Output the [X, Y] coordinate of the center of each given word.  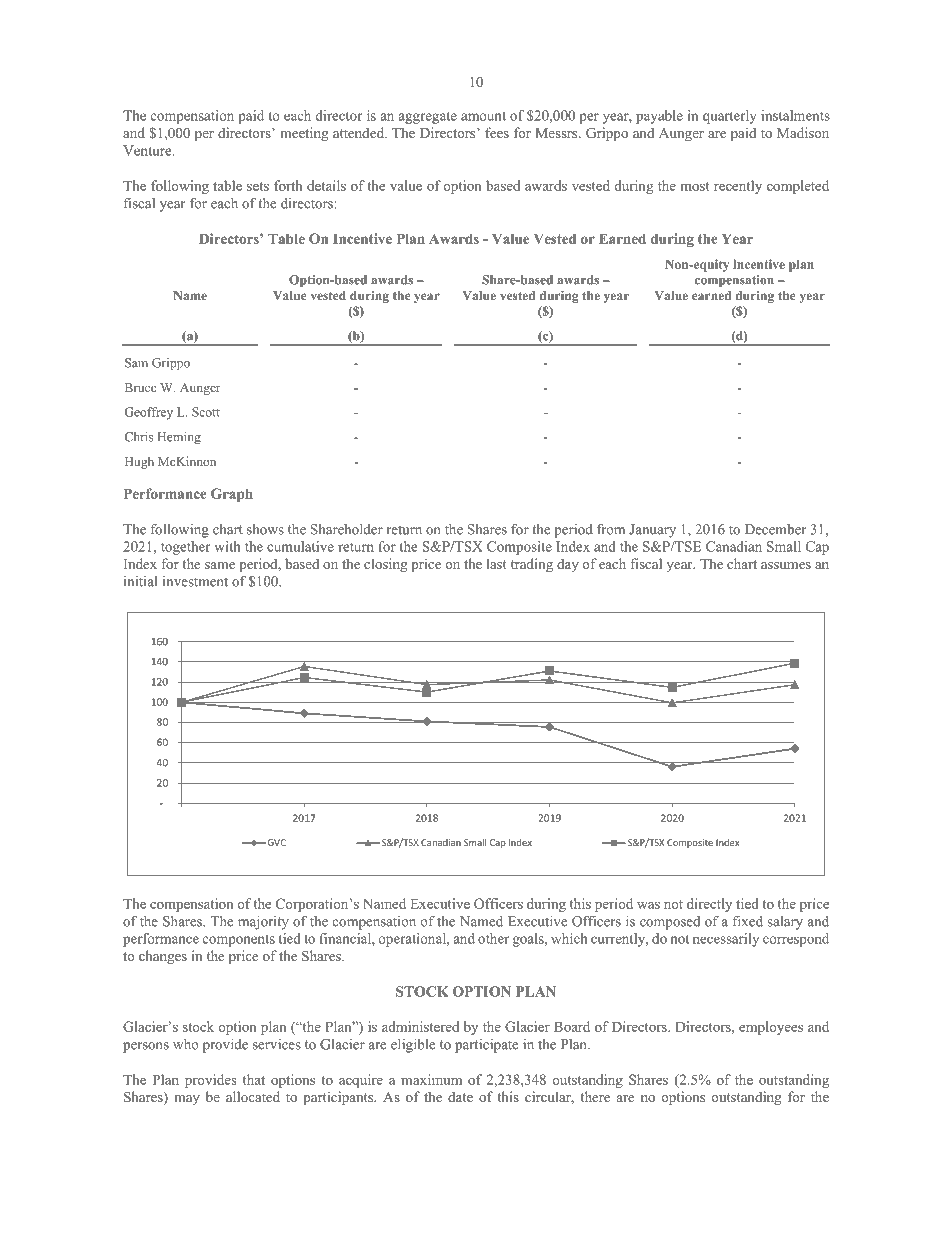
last [496, 563]
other [493, 938]
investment [195, 581]
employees [771, 1028]
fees [497, 132]
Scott [206, 412]
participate [486, 1046]
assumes [786, 565]
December [775, 529]
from [611, 529]
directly [709, 905]
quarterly [729, 117]
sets [258, 186]
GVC [277, 842]
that [254, 1079]
